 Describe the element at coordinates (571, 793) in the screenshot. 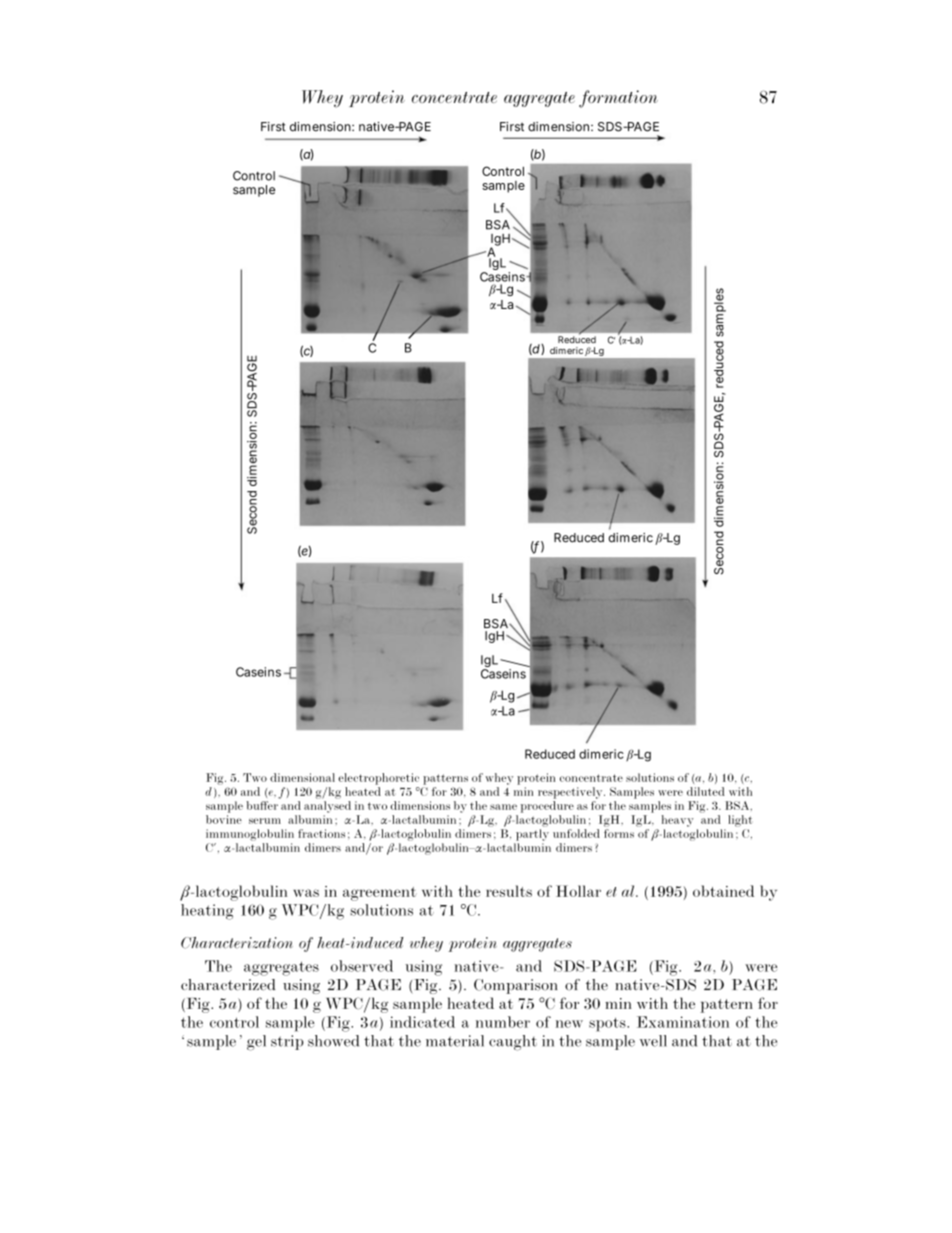

I see `respectively` at that location.
